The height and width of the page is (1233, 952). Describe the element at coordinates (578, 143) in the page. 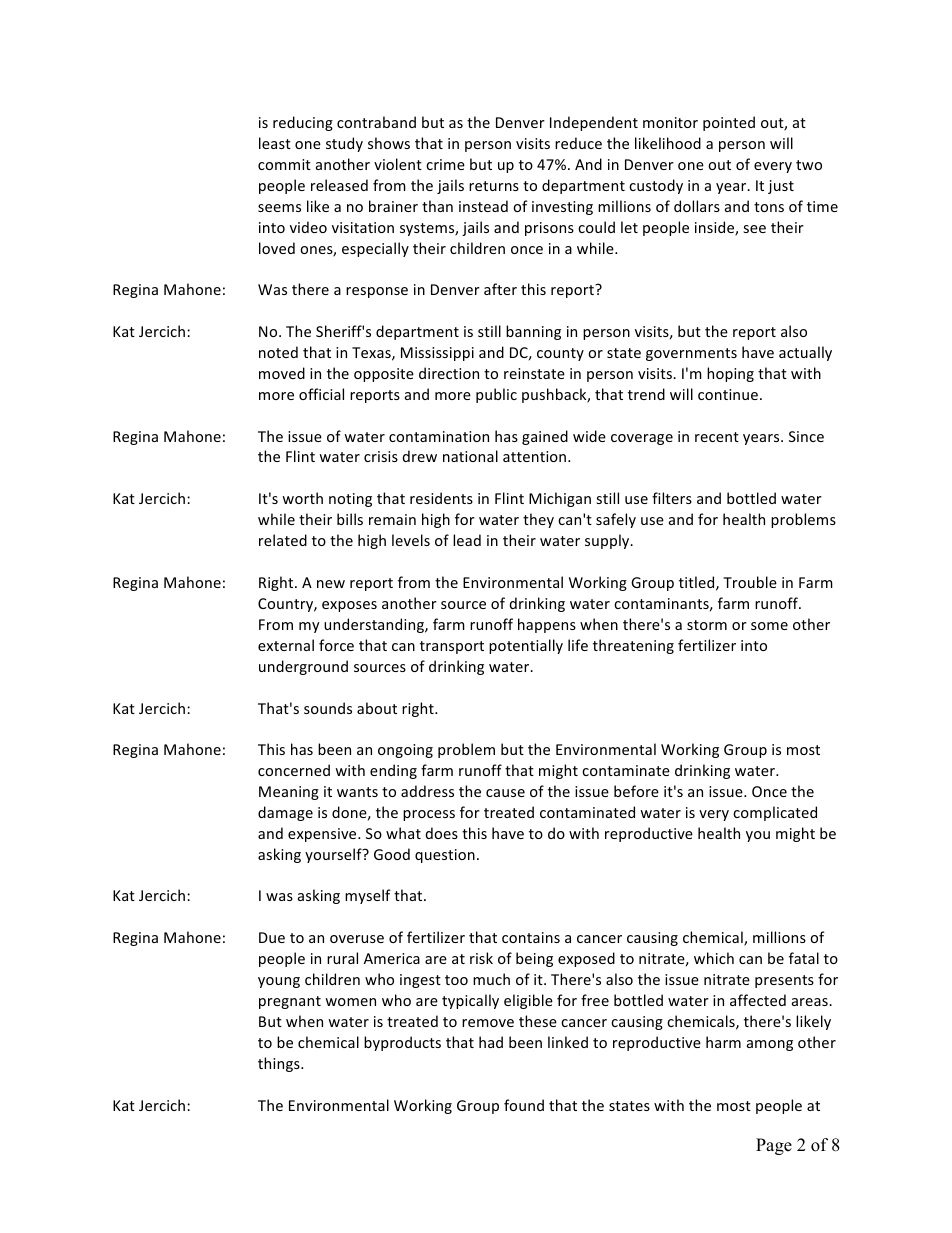

I see `reduce` at that location.
